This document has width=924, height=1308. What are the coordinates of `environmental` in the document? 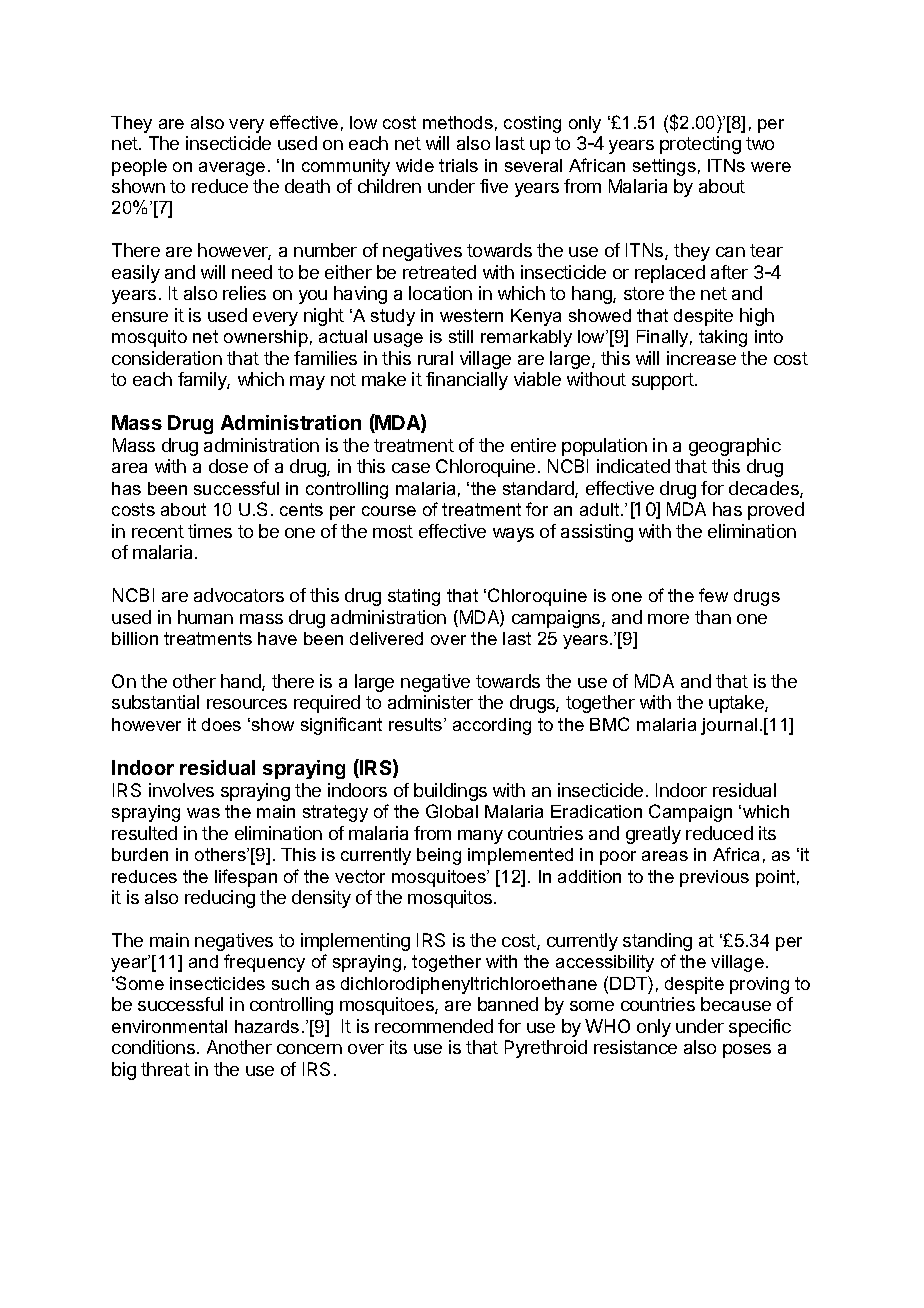 It's located at (169, 1026).
